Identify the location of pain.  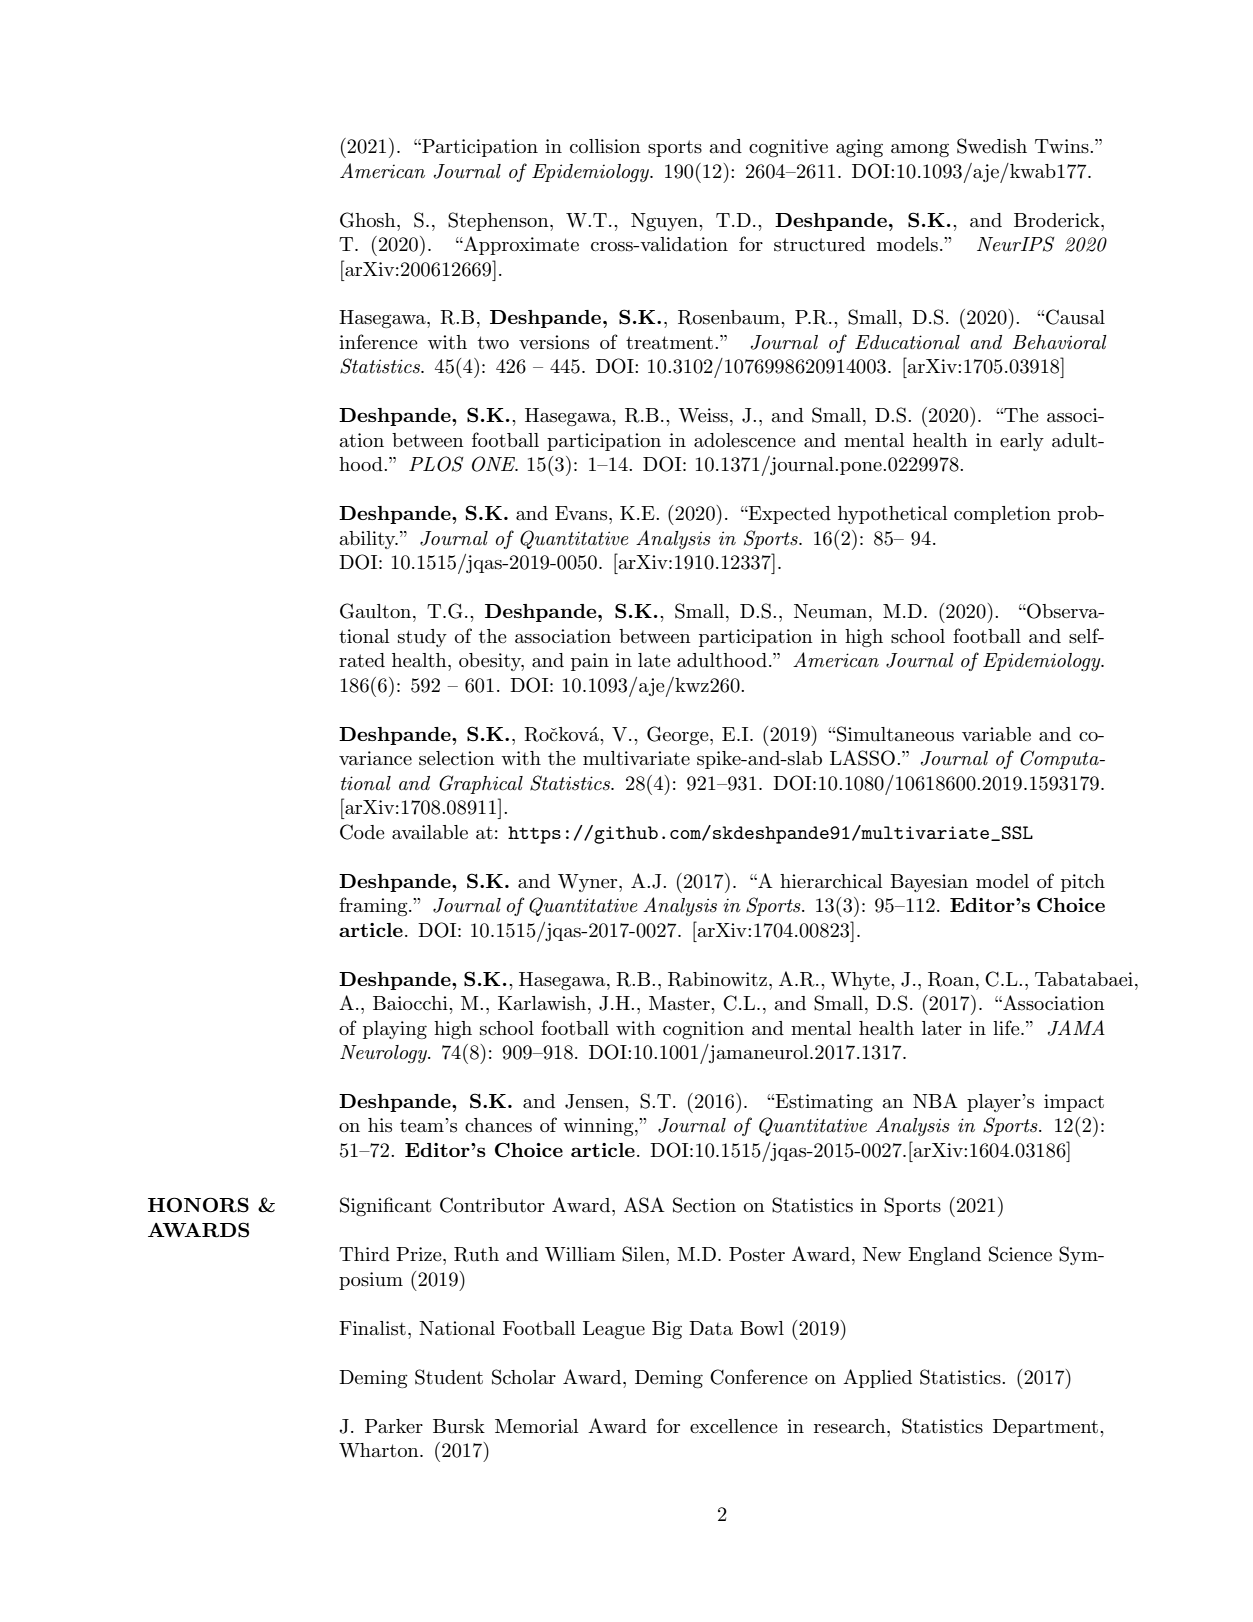
(590, 662).
